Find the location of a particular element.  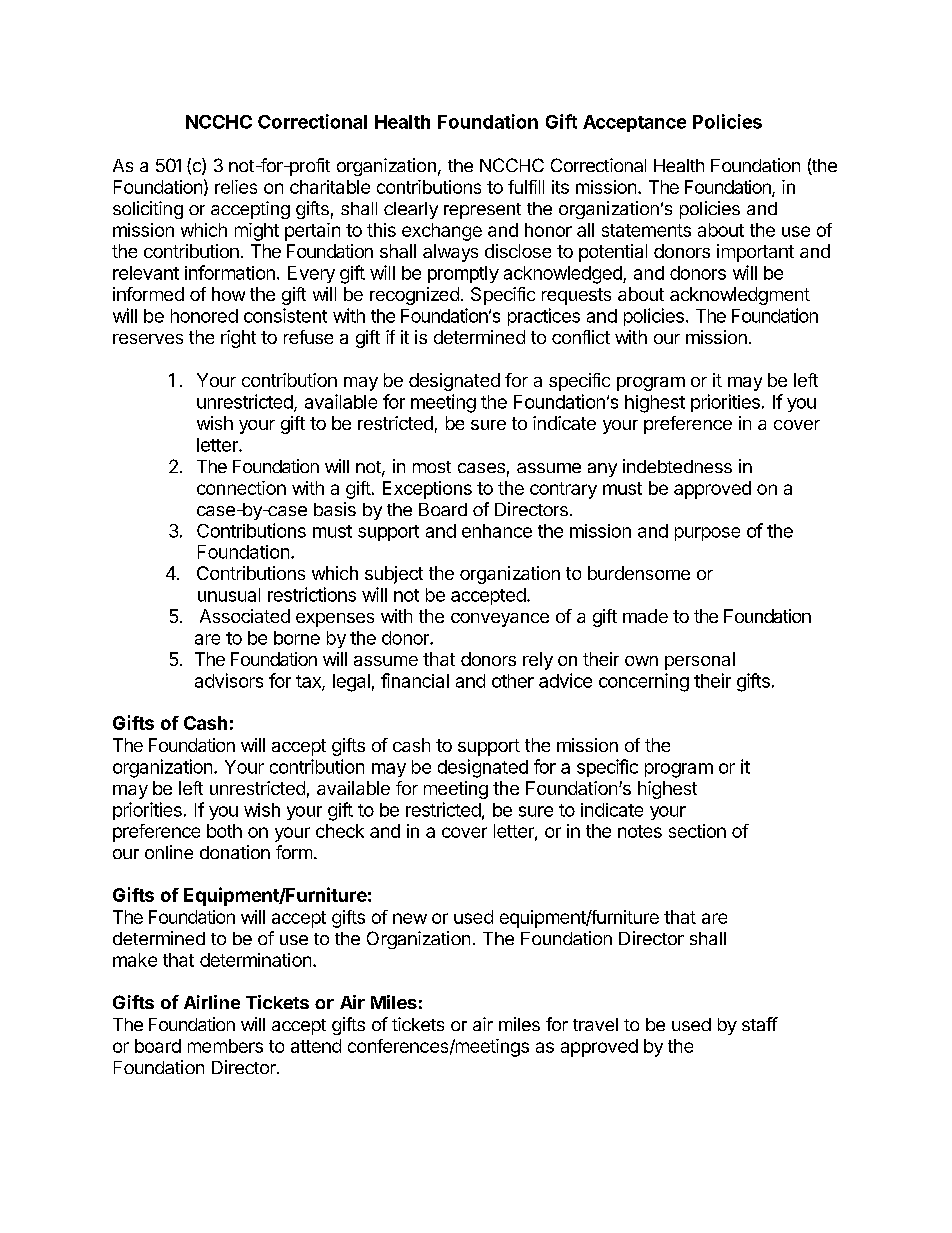

statements is located at coordinates (646, 230).
